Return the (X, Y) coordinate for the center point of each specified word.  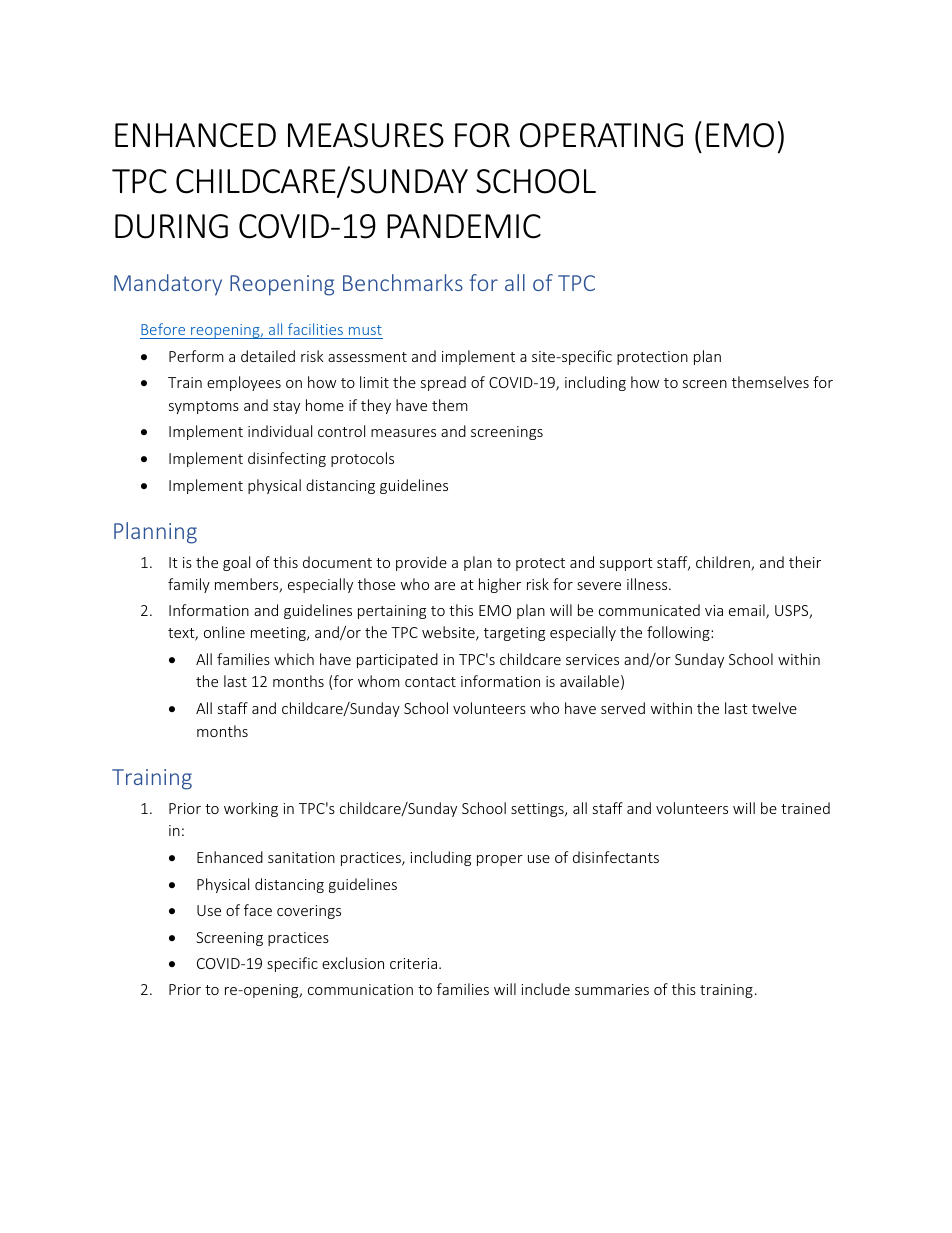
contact (430, 682)
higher (500, 585)
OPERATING (601, 135)
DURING (171, 226)
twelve (774, 708)
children (724, 563)
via (714, 610)
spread (443, 383)
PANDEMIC (464, 226)
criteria (413, 963)
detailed (268, 356)
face (258, 910)
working (251, 809)
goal (236, 563)
